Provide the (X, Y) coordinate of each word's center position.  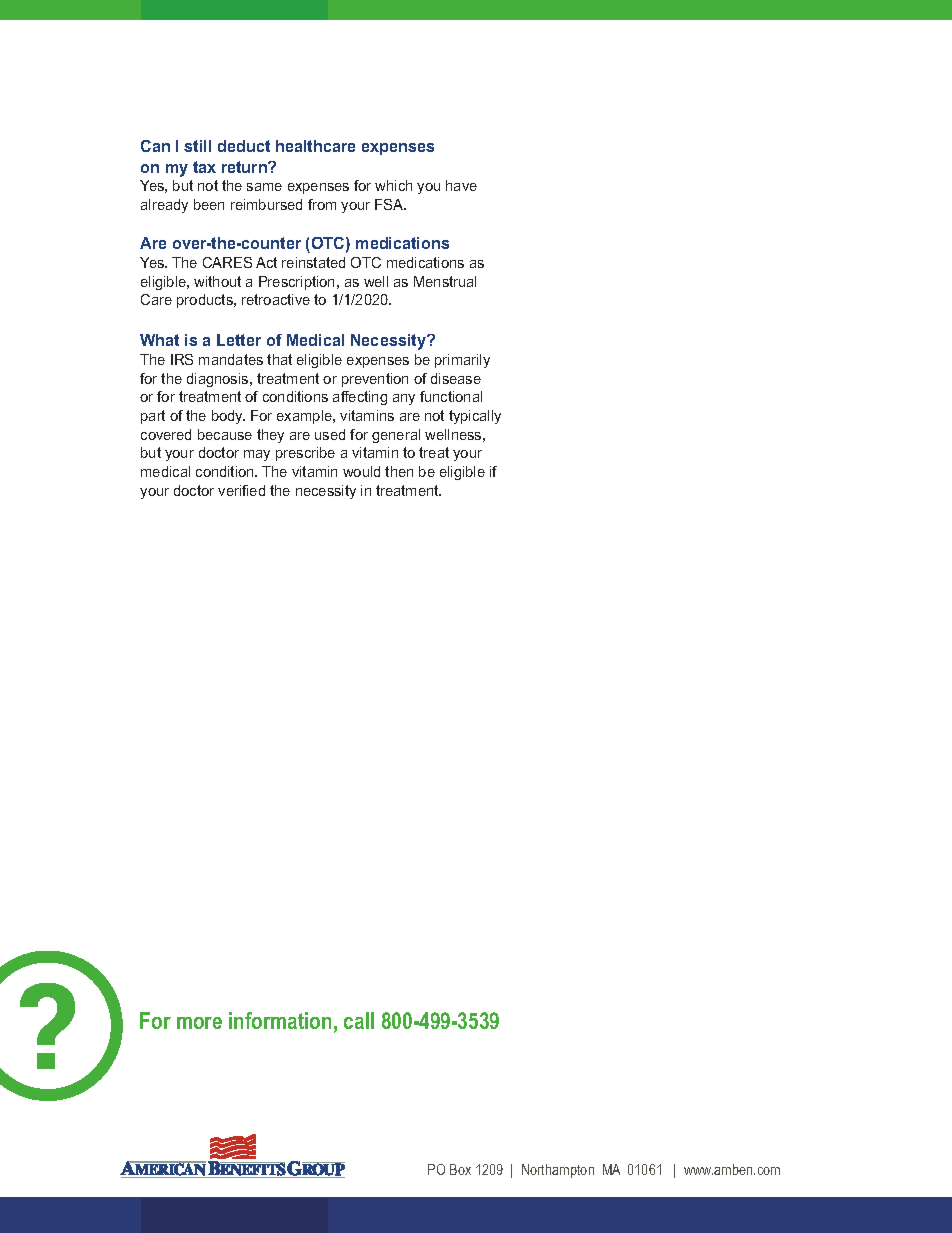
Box (460, 1169)
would (361, 471)
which (393, 185)
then (399, 471)
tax (204, 167)
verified (241, 490)
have (461, 185)
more (199, 1023)
